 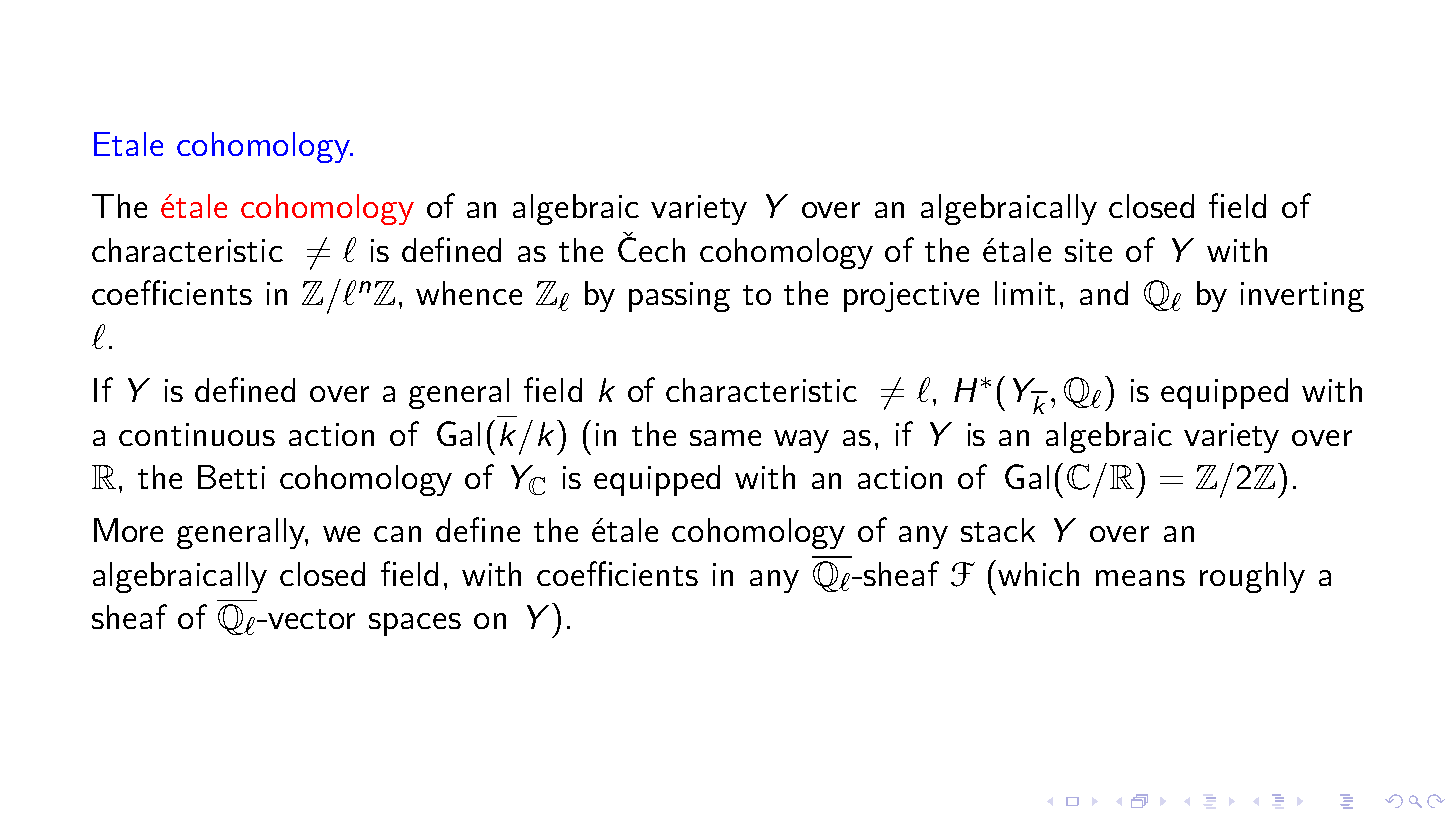 What do you see at coordinates (1252, 577) in the screenshot?
I see `roughly` at bounding box center [1252, 577].
